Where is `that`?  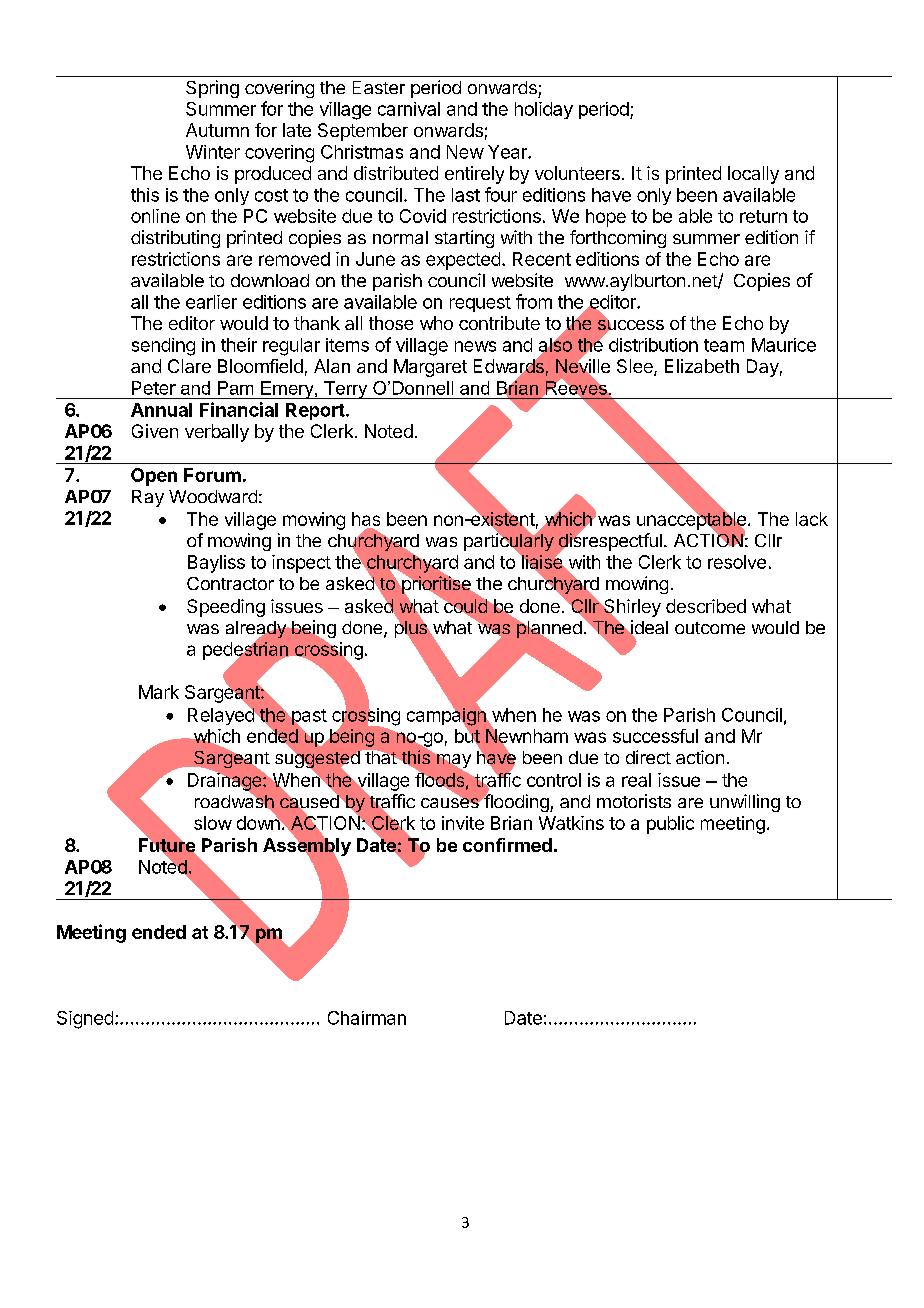
that is located at coordinates (381, 757).
